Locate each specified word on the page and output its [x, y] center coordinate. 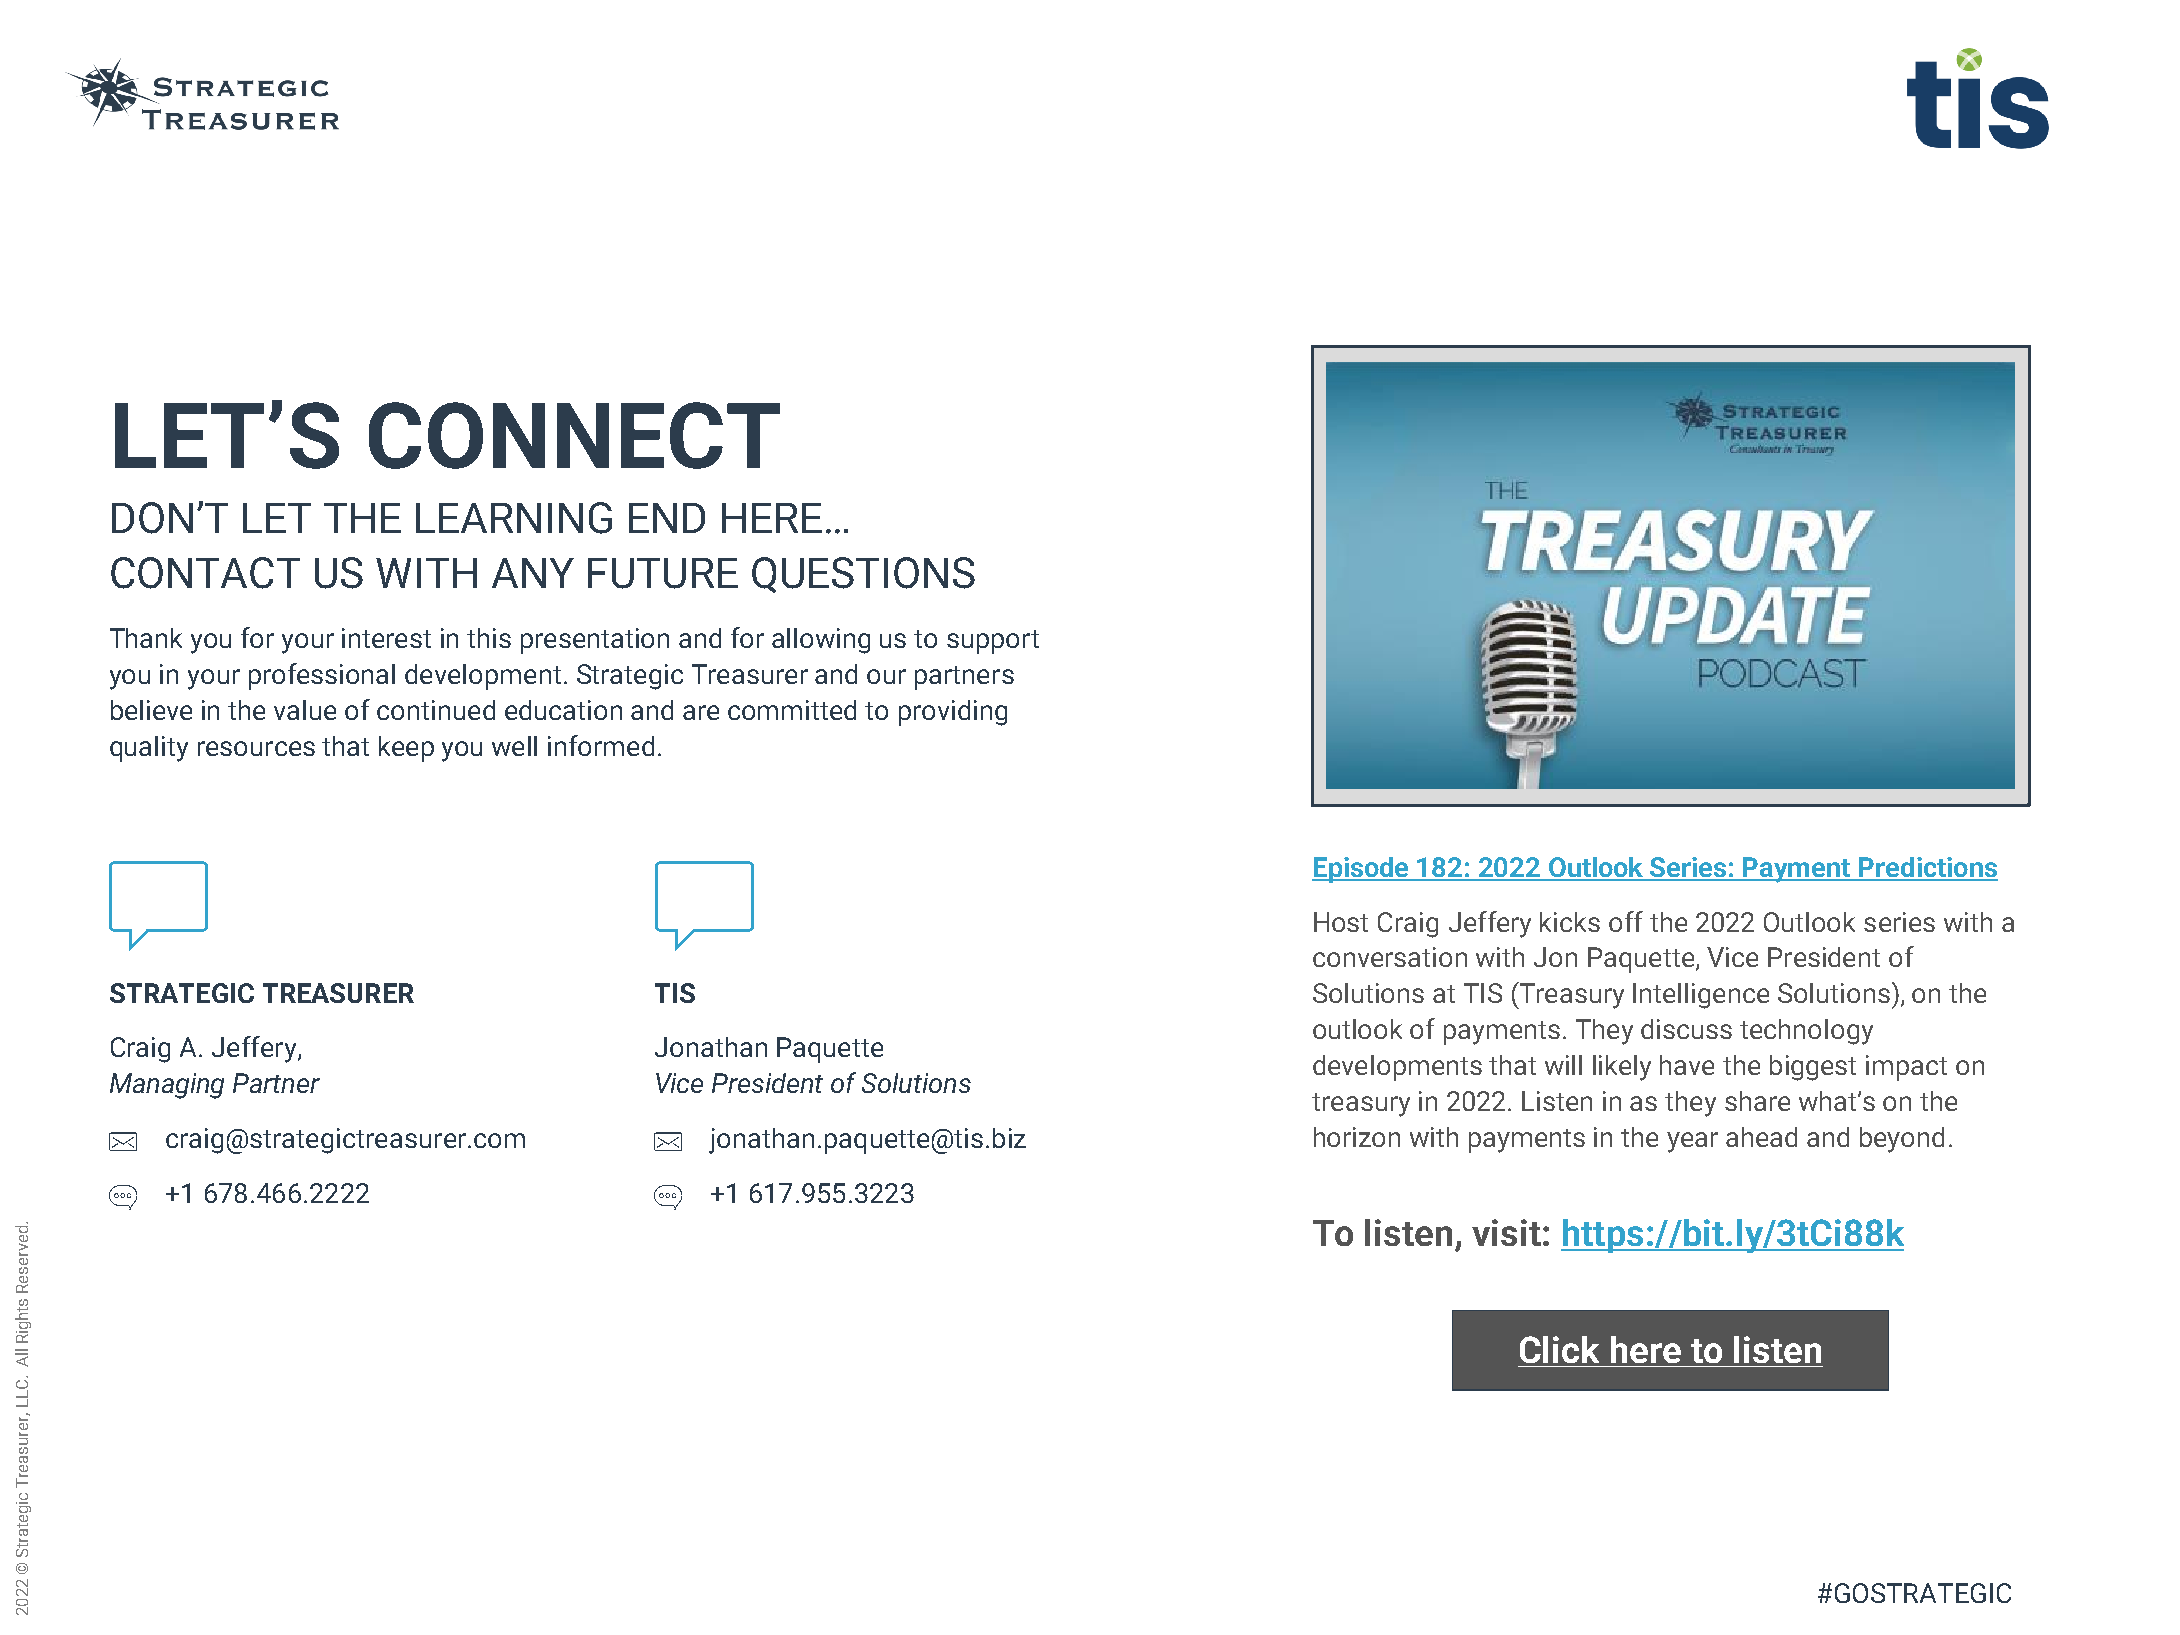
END [667, 518]
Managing [167, 1086]
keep [406, 749]
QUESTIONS [863, 575]
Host [1341, 922]
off [1626, 921]
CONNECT [574, 435]
